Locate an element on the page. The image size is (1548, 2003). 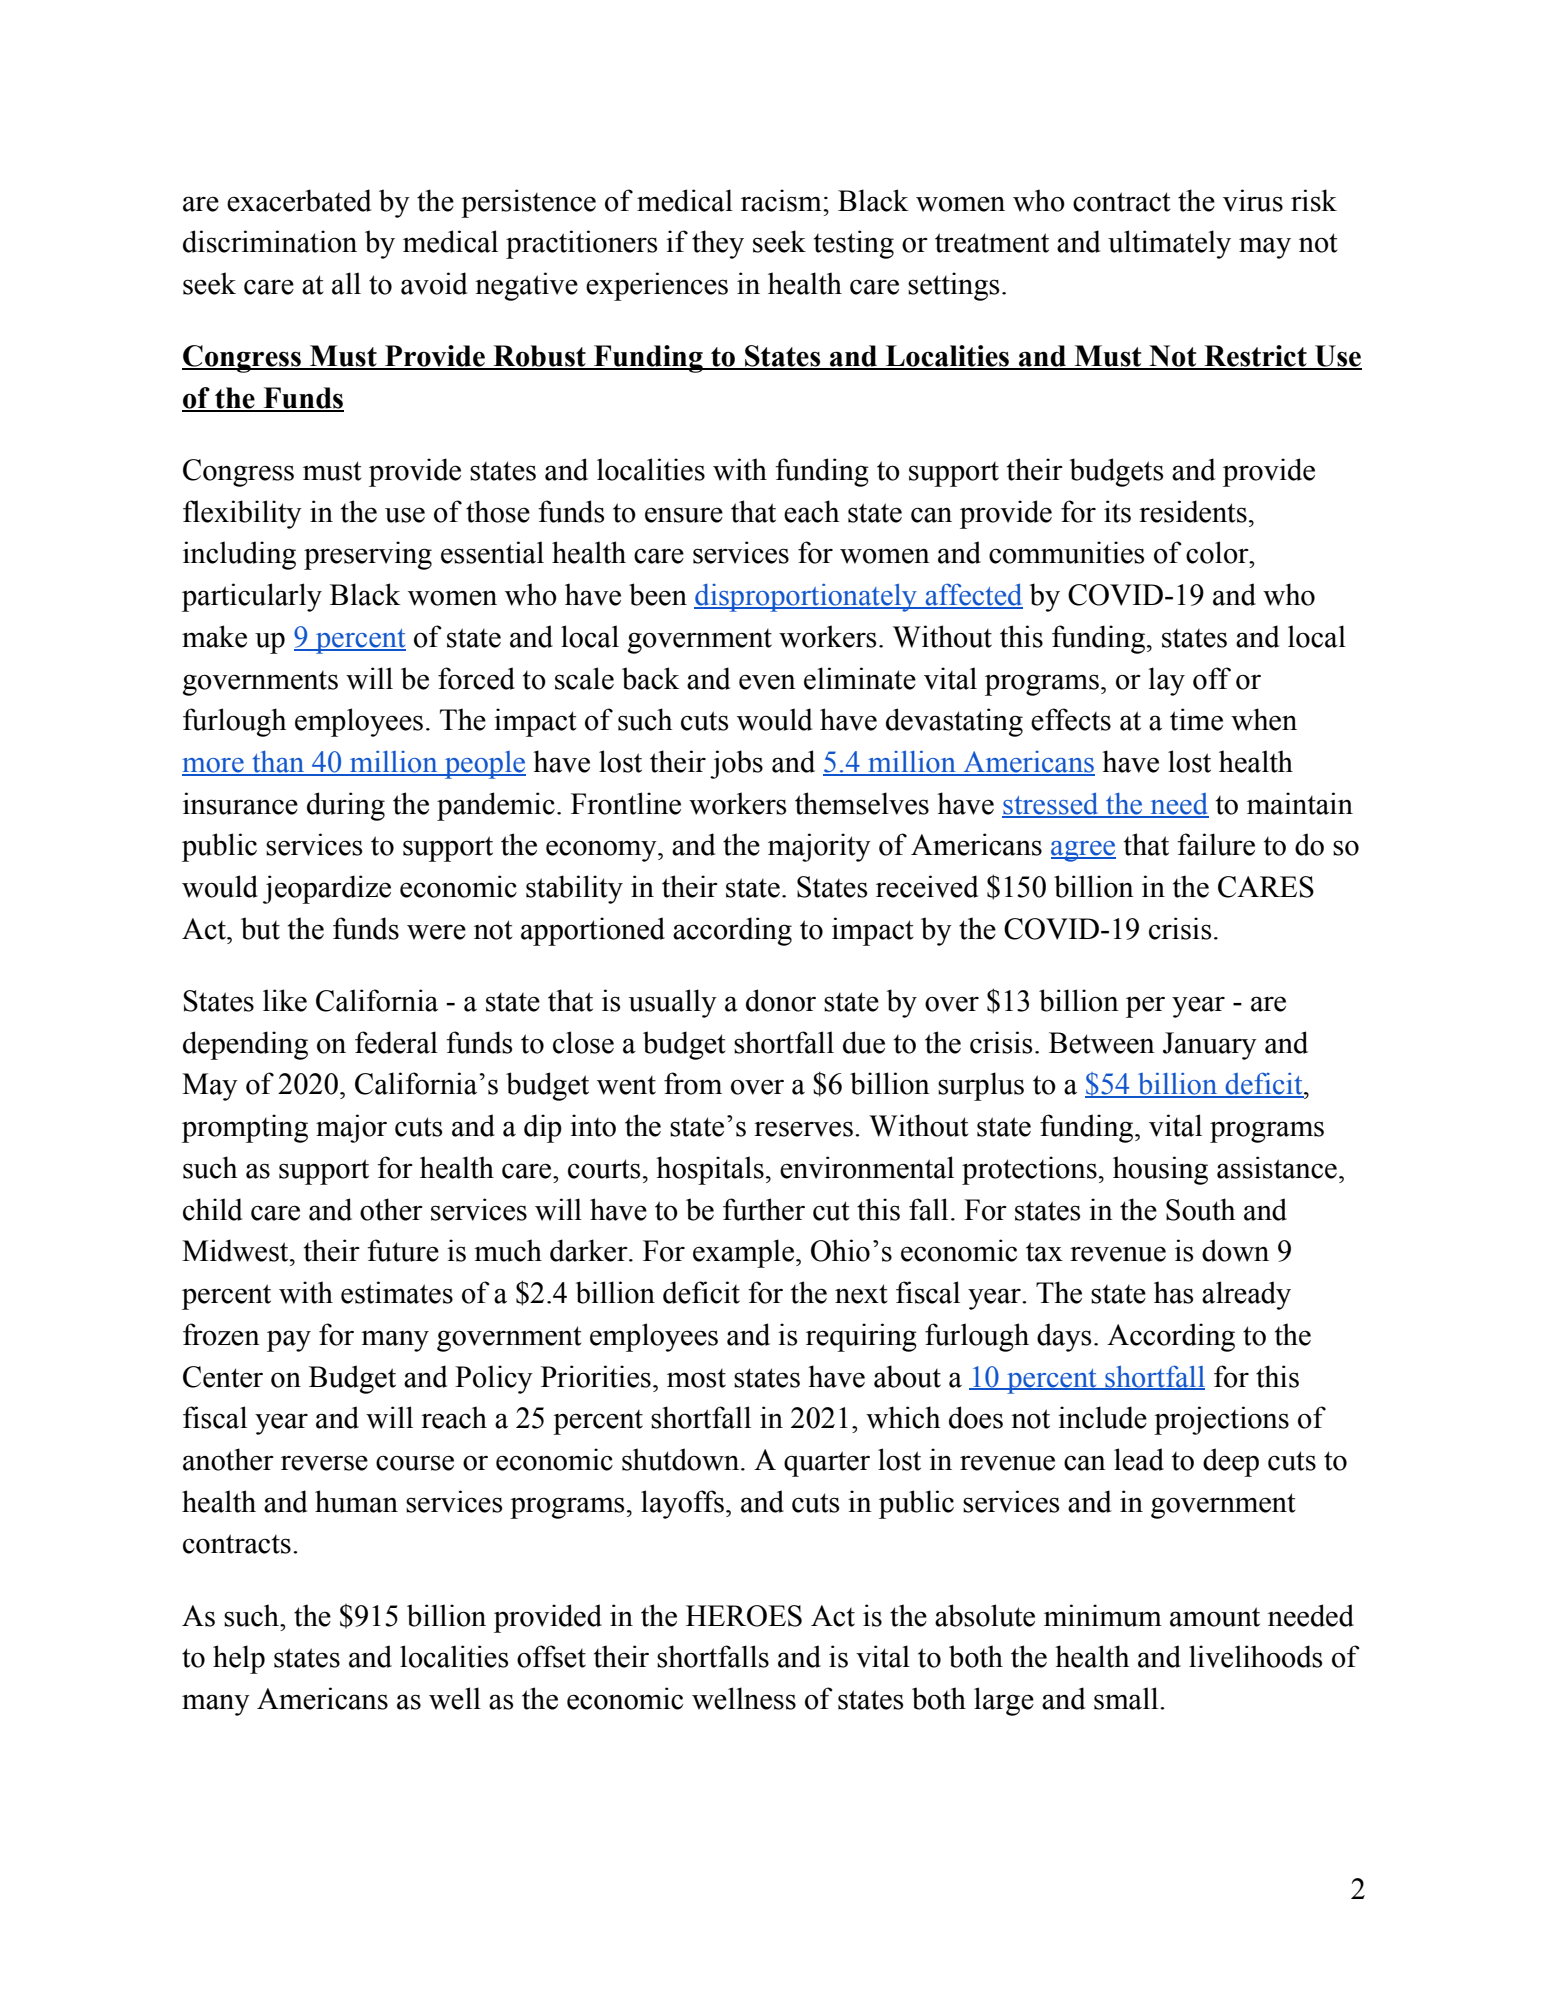
help is located at coordinates (239, 1659).
